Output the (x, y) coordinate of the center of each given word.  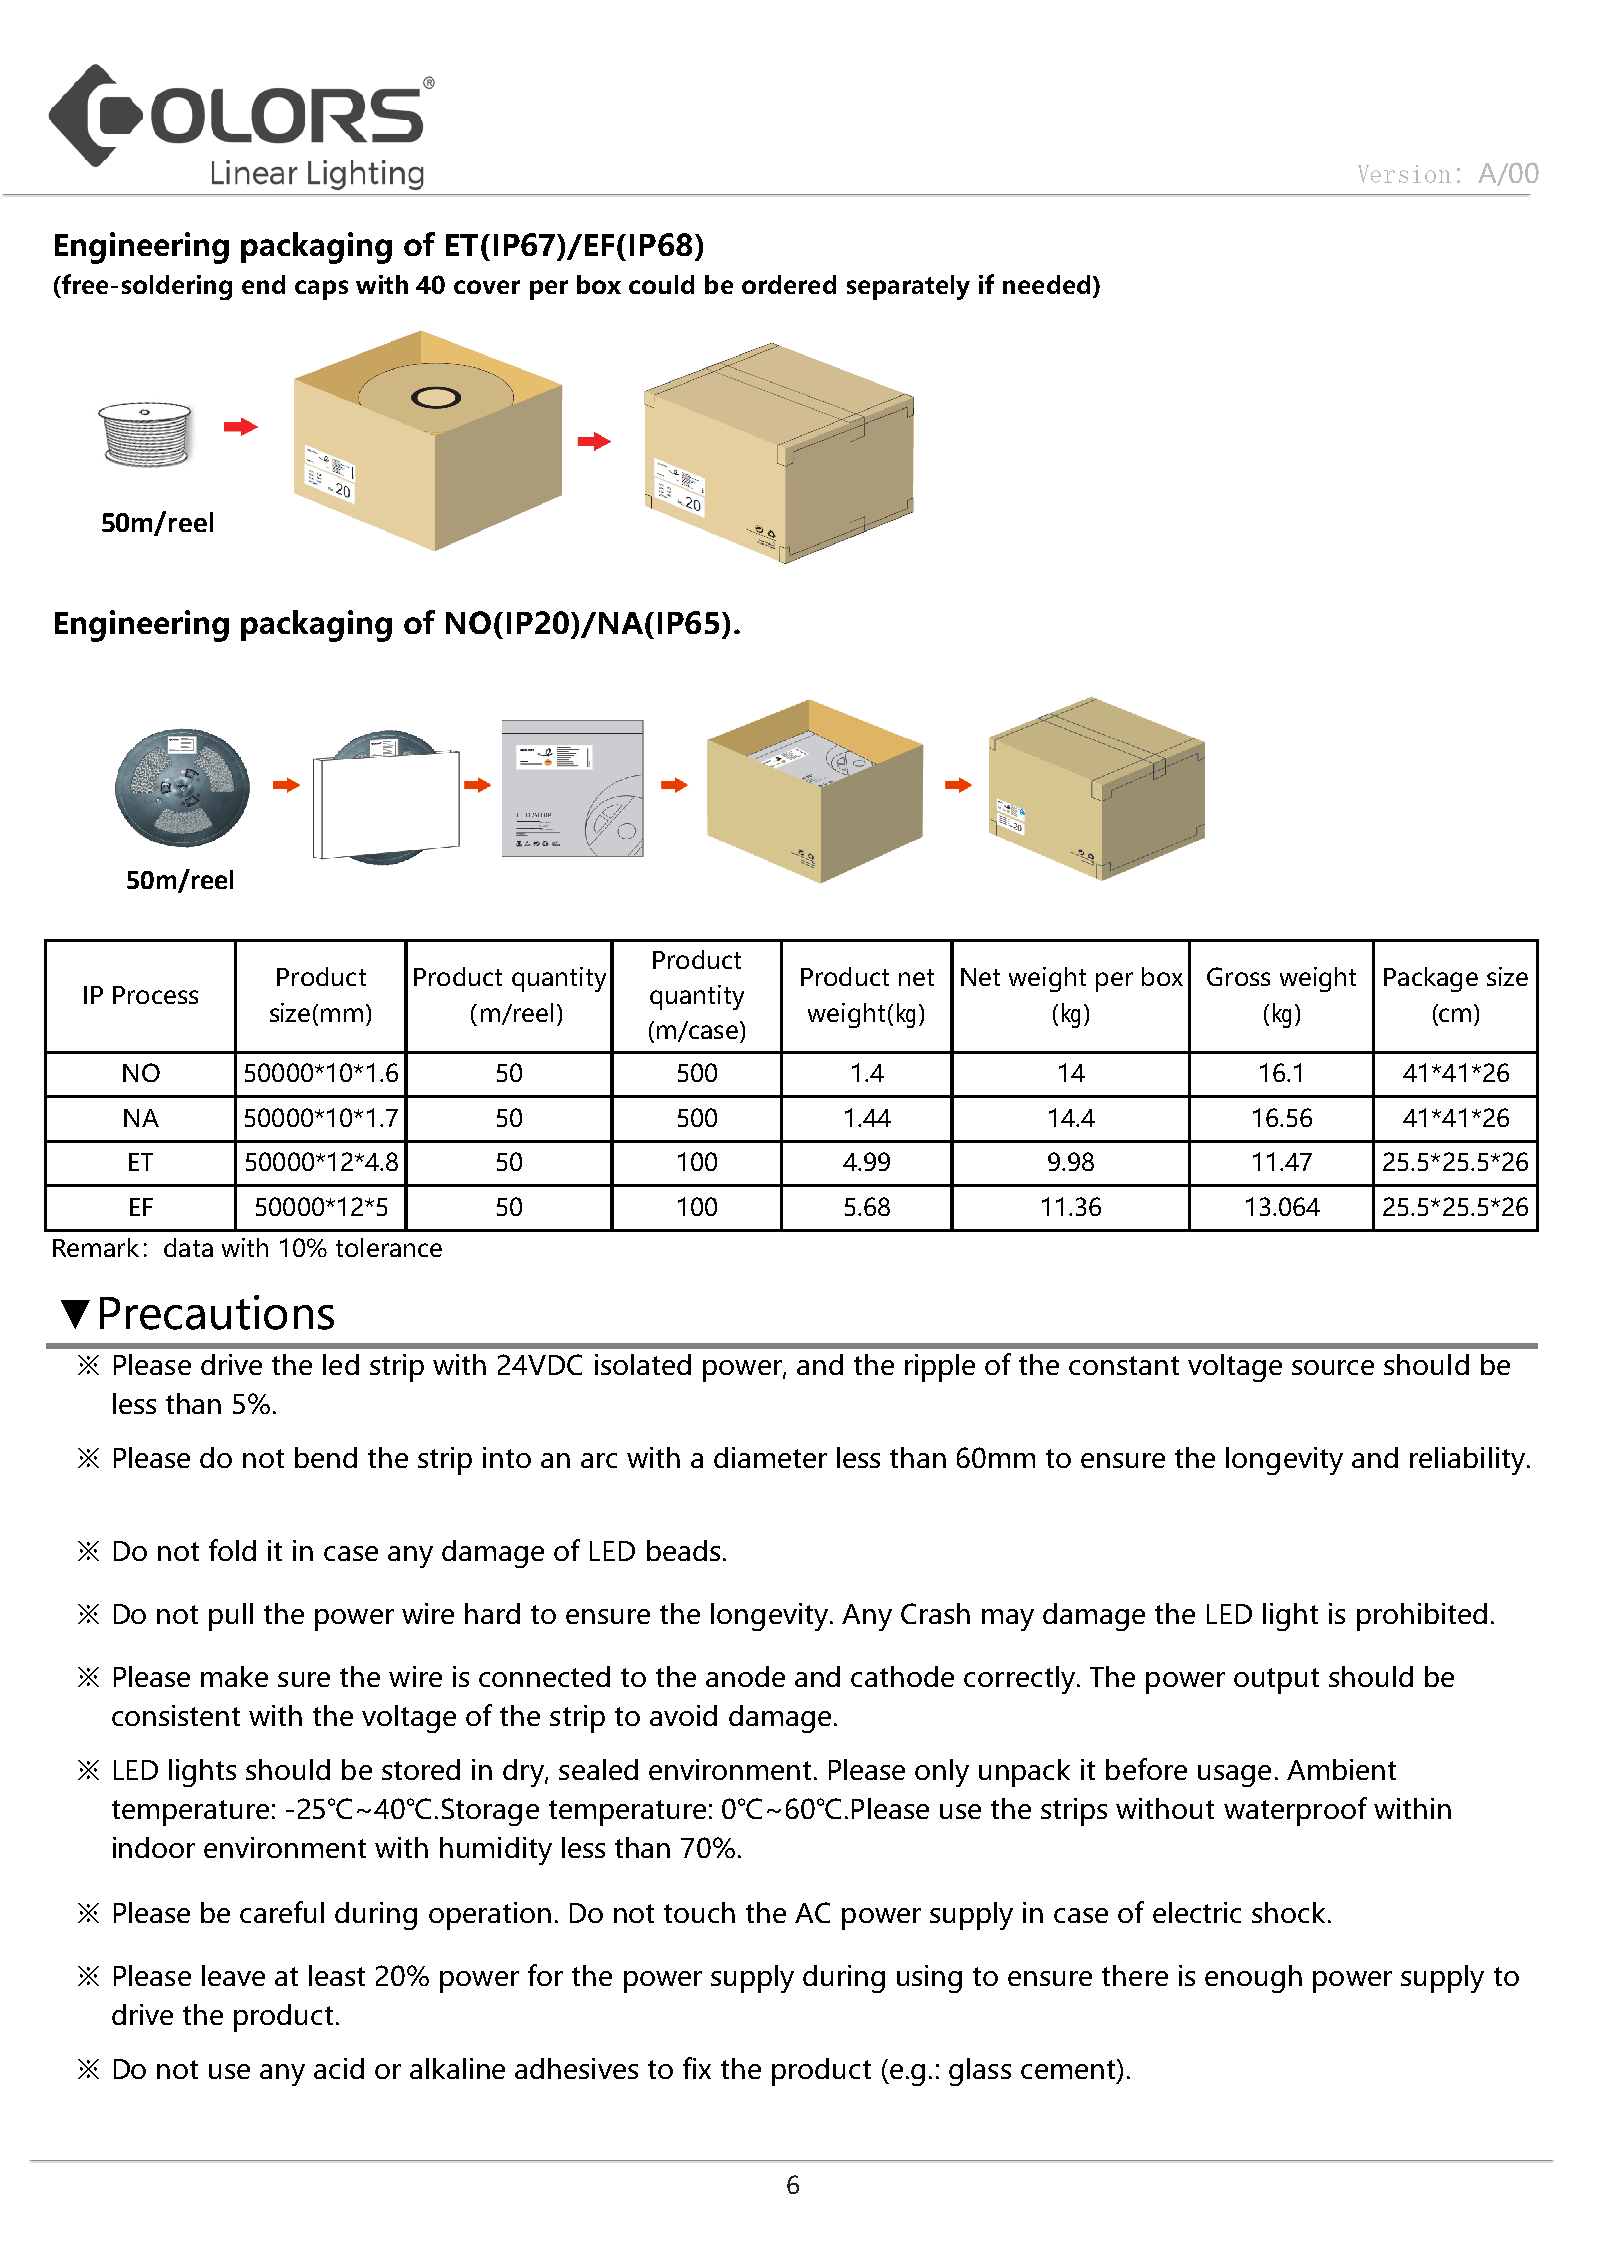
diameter (770, 1457)
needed (1046, 284)
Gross (1238, 976)
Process (155, 995)
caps (321, 290)
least (337, 1975)
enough (1253, 1979)
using (929, 1979)
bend (326, 1457)
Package (1431, 979)
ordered (789, 284)
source (1333, 1367)
